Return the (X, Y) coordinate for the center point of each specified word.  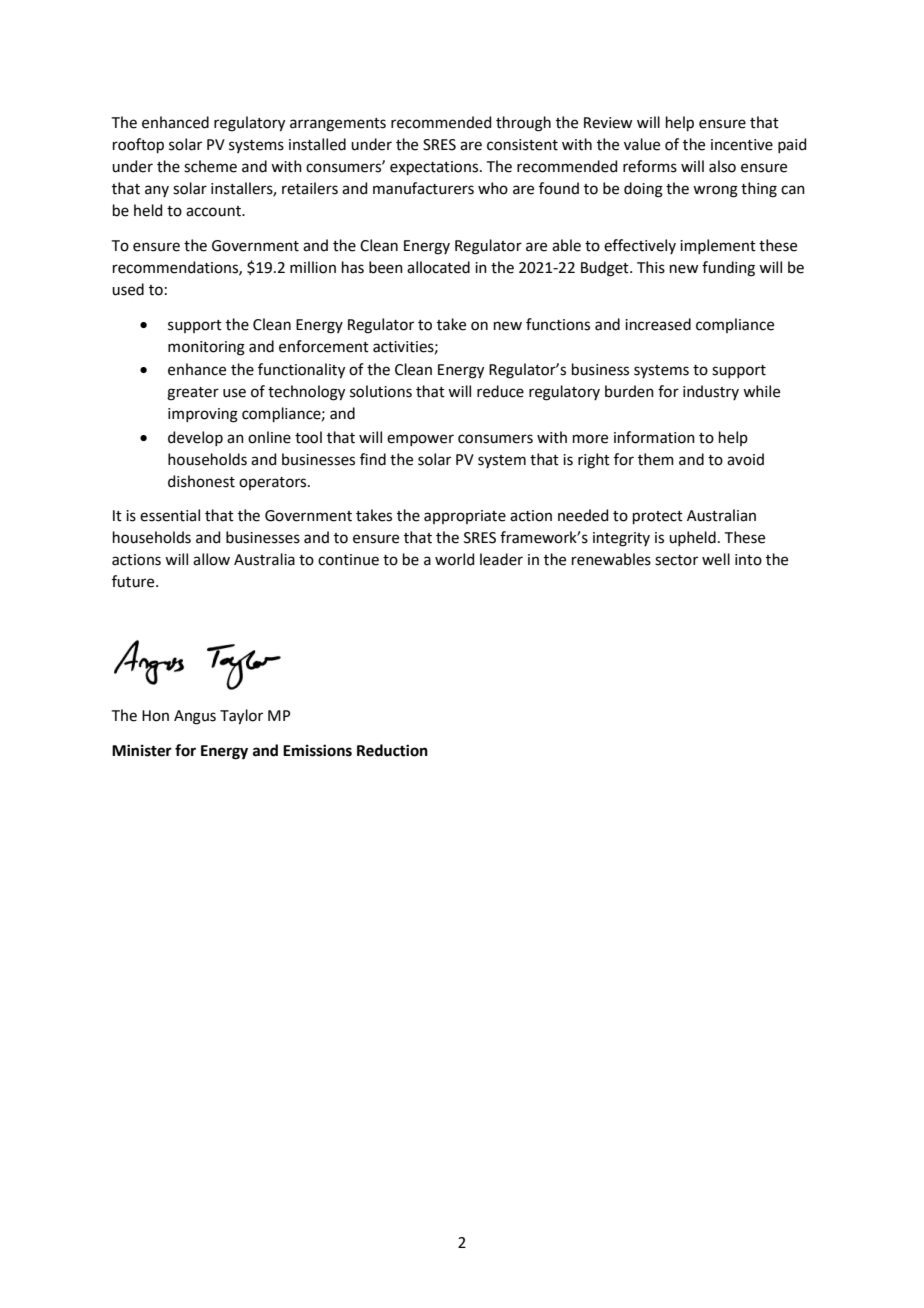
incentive (742, 145)
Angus (195, 717)
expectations (434, 168)
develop (195, 438)
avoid (745, 459)
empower (420, 440)
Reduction (392, 750)
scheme (210, 166)
